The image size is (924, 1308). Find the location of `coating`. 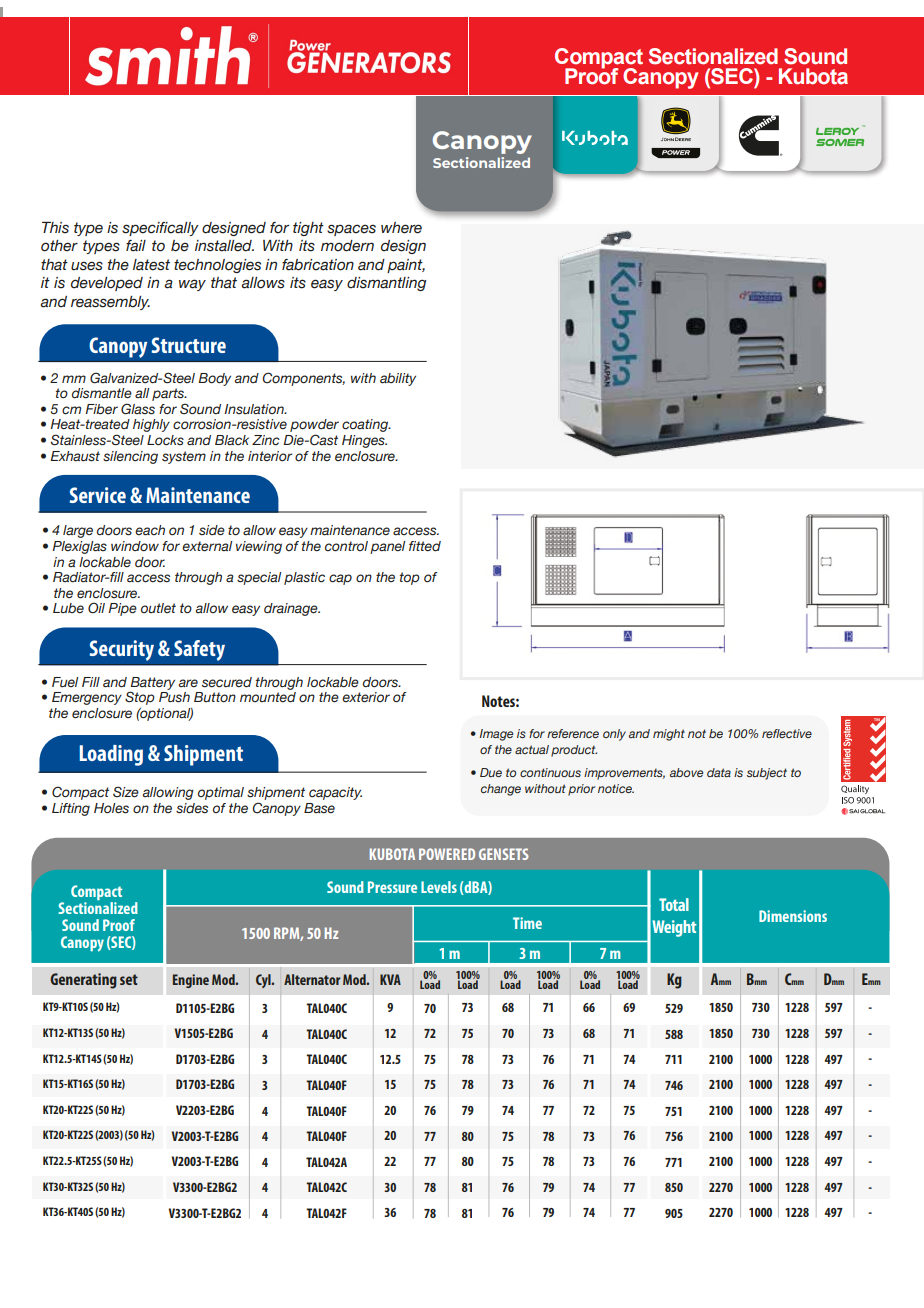

coating is located at coordinates (366, 425).
